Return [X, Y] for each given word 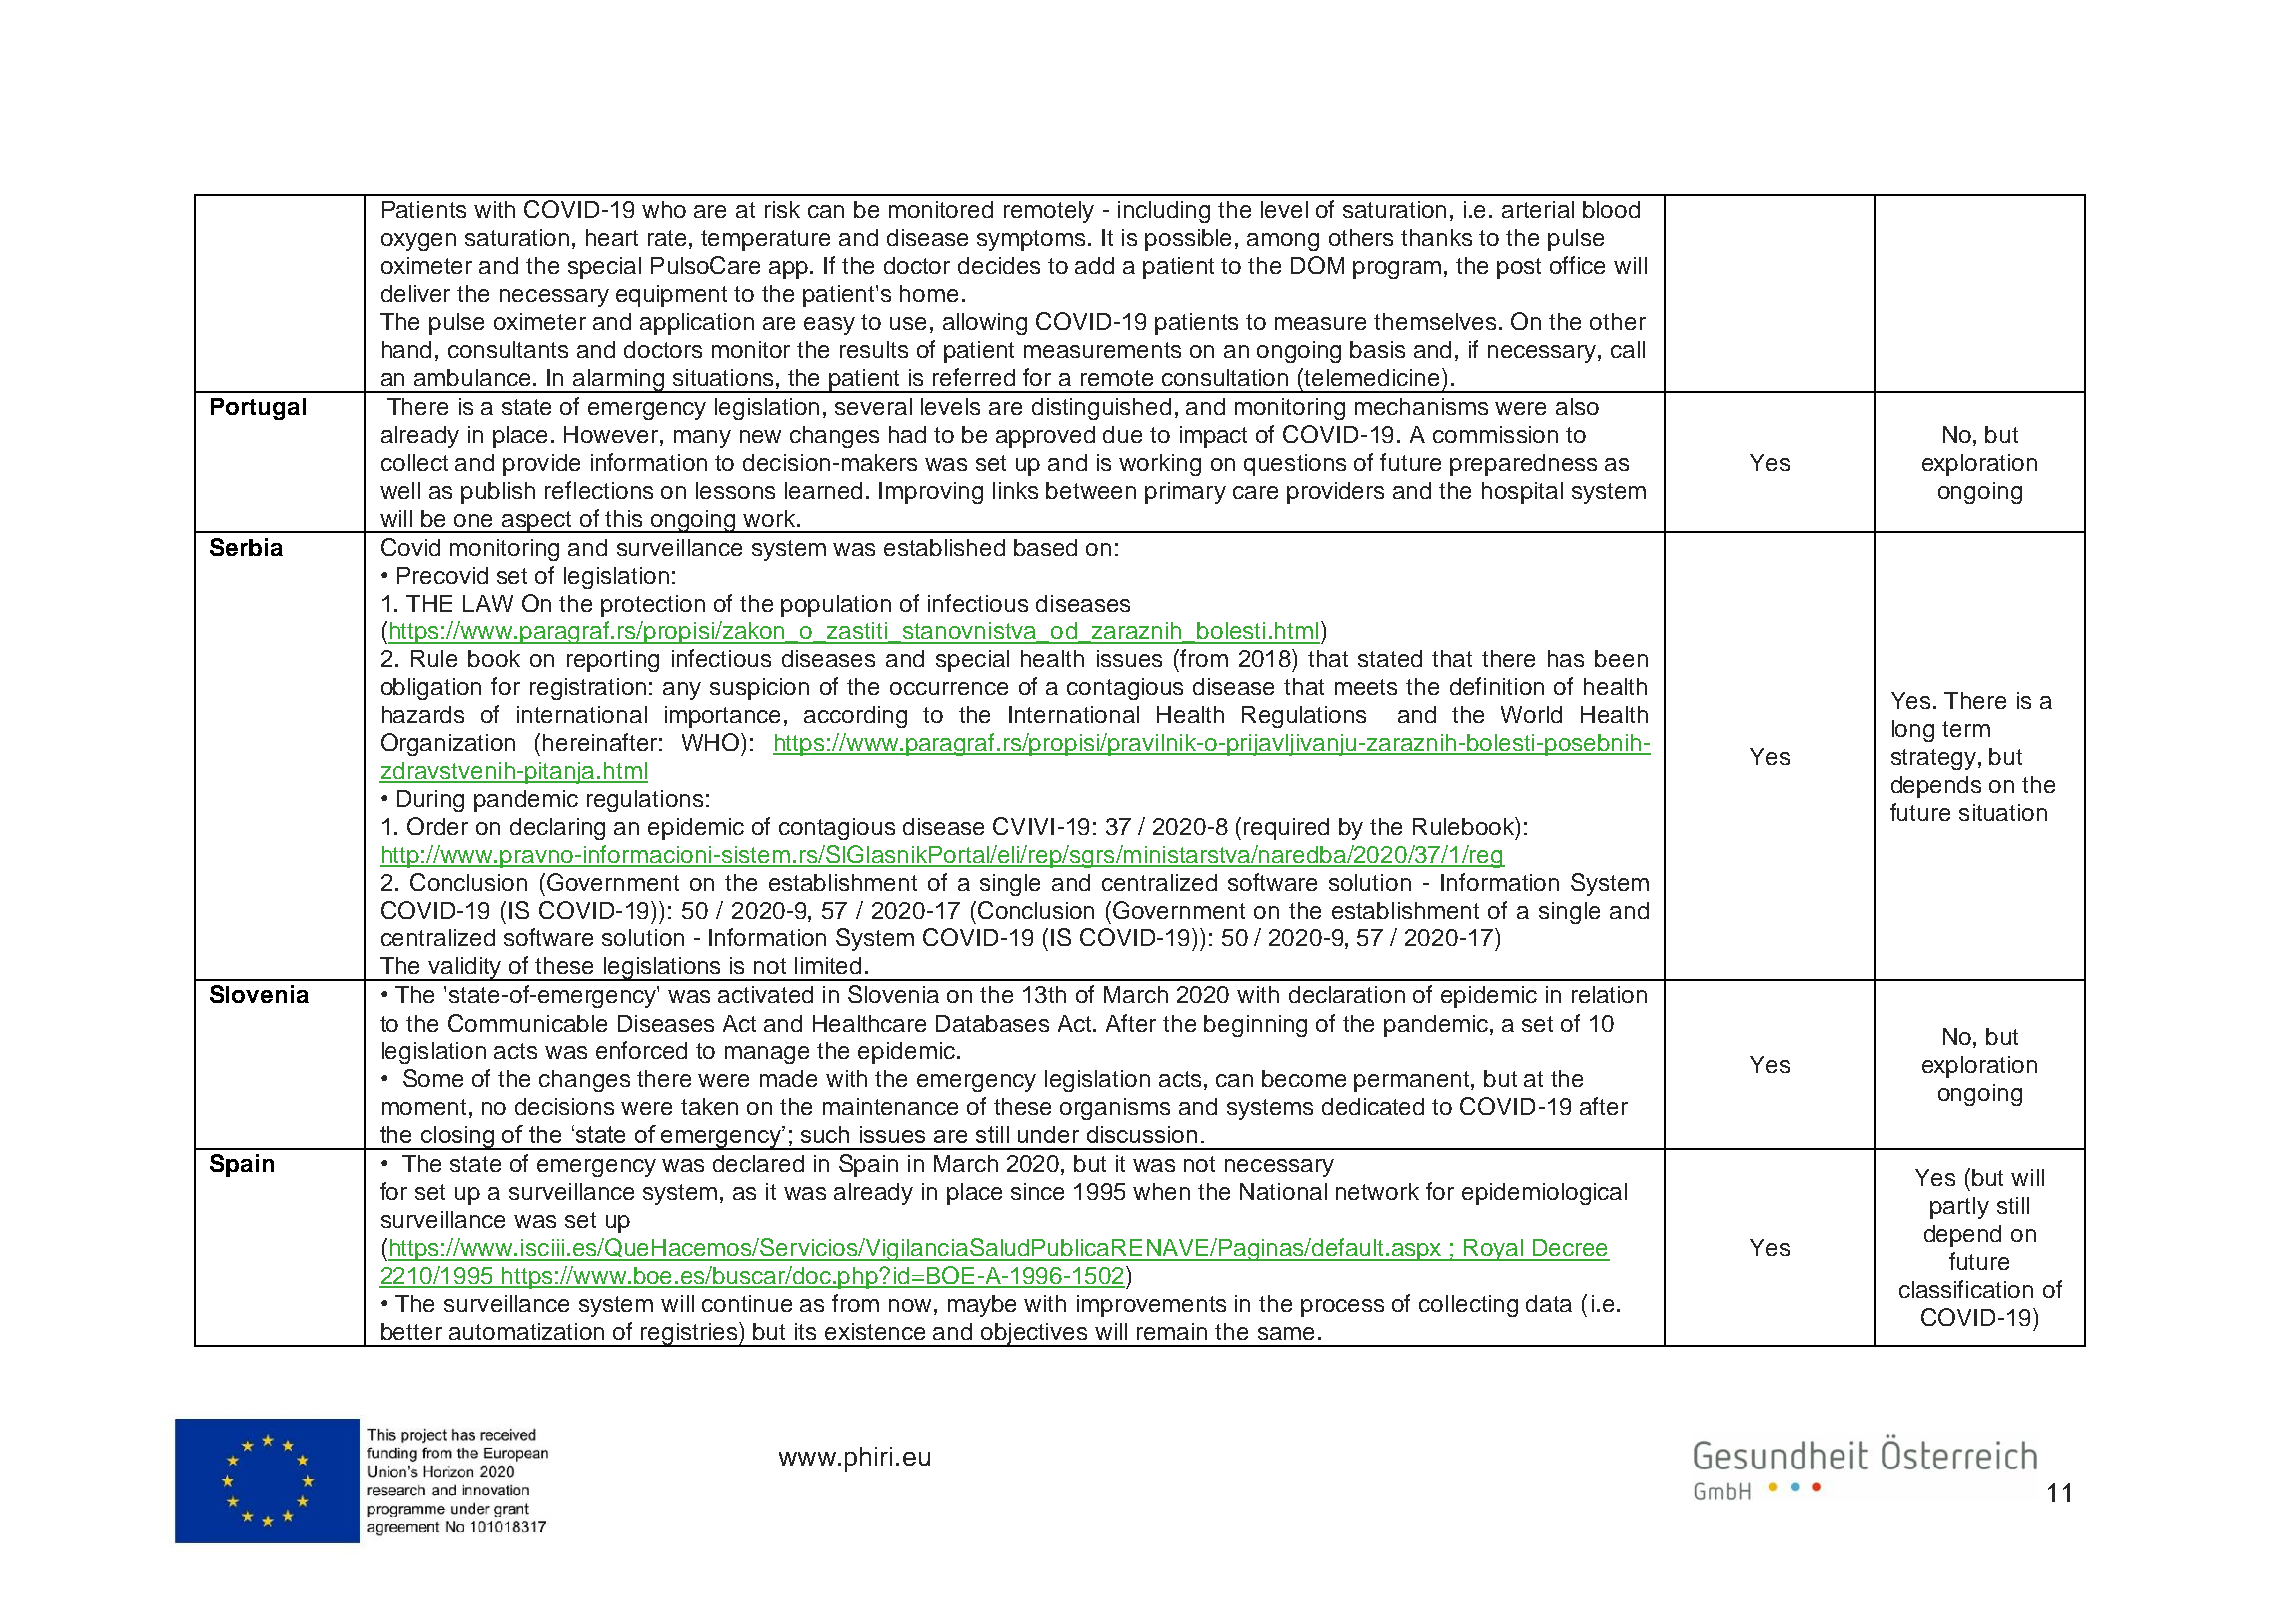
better [411, 1331]
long [1913, 731]
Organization [448, 744]
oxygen [418, 242]
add [1094, 265]
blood [1611, 209]
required [1286, 829]
